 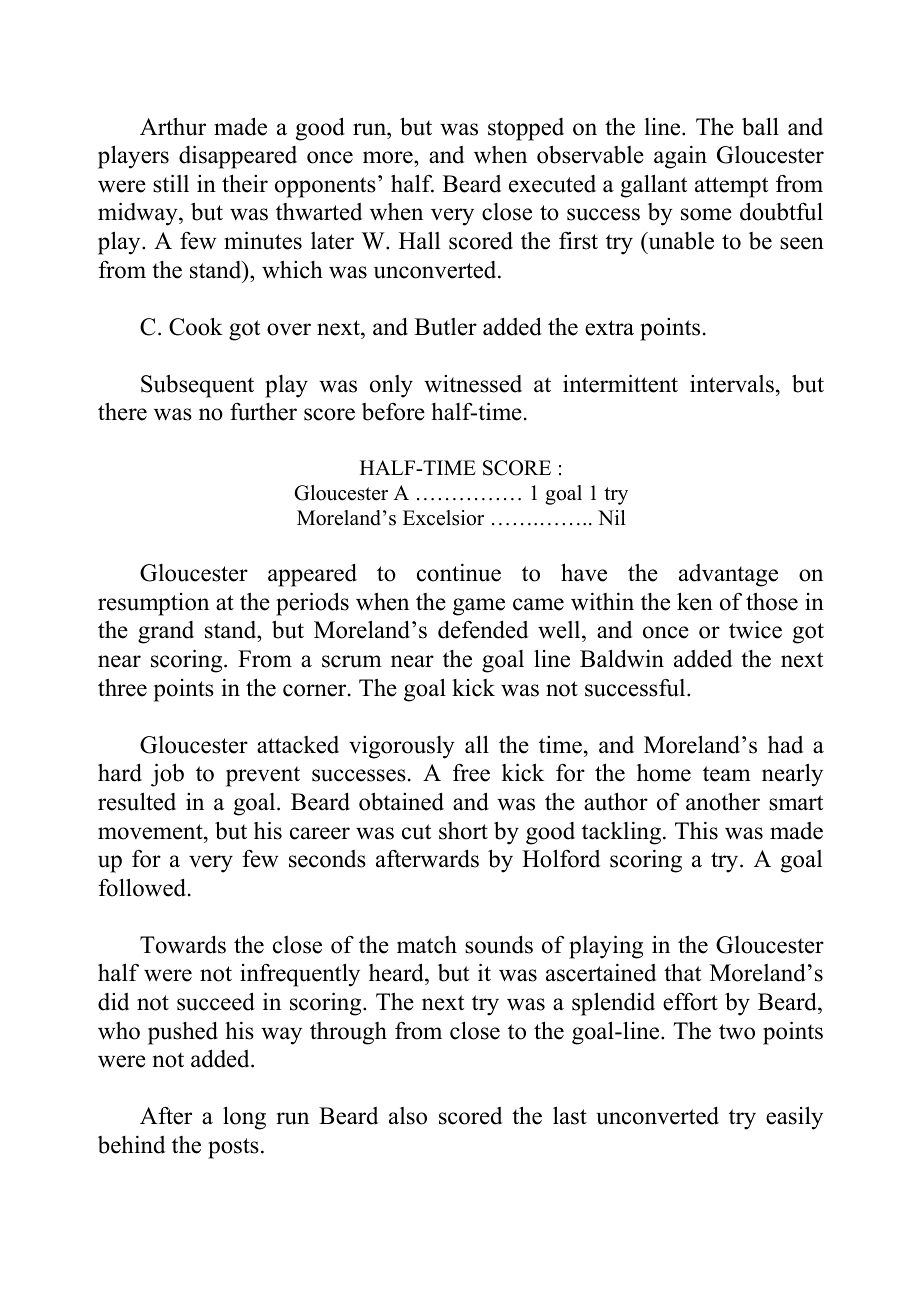 What do you see at coordinates (755, 629) in the page?
I see `twice` at bounding box center [755, 629].
